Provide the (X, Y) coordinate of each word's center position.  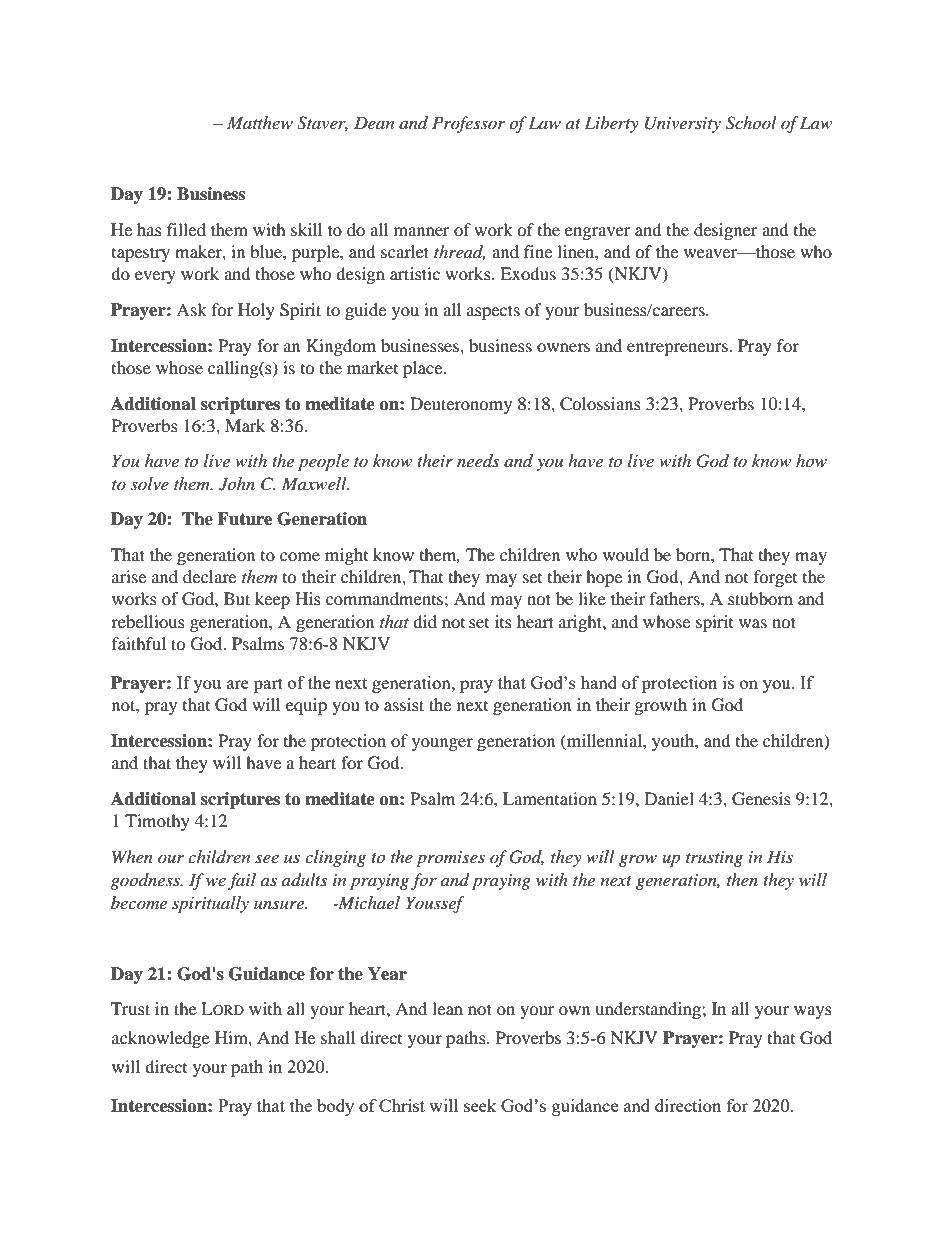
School (751, 123)
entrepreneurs (678, 348)
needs (478, 460)
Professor (468, 124)
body (335, 1107)
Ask (191, 309)
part (268, 685)
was (753, 623)
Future (244, 519)
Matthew (260, 122)
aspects (493, 312)
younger (442, 744)
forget (775, 578)
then (742, 879)
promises (450, 859)
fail (242, 881)
